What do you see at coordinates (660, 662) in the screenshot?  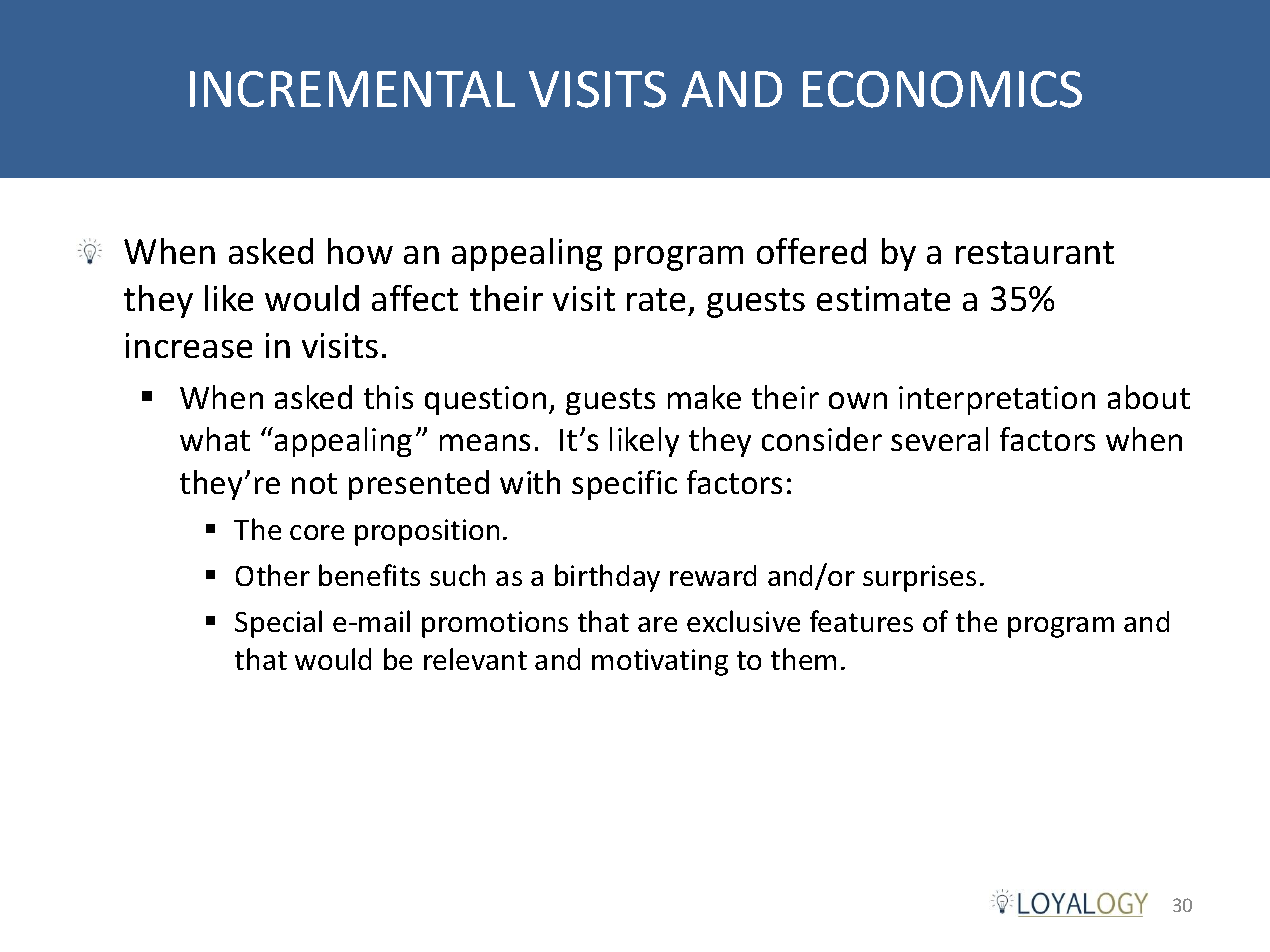 I see `motivating` at bounding box center [660, 662].
